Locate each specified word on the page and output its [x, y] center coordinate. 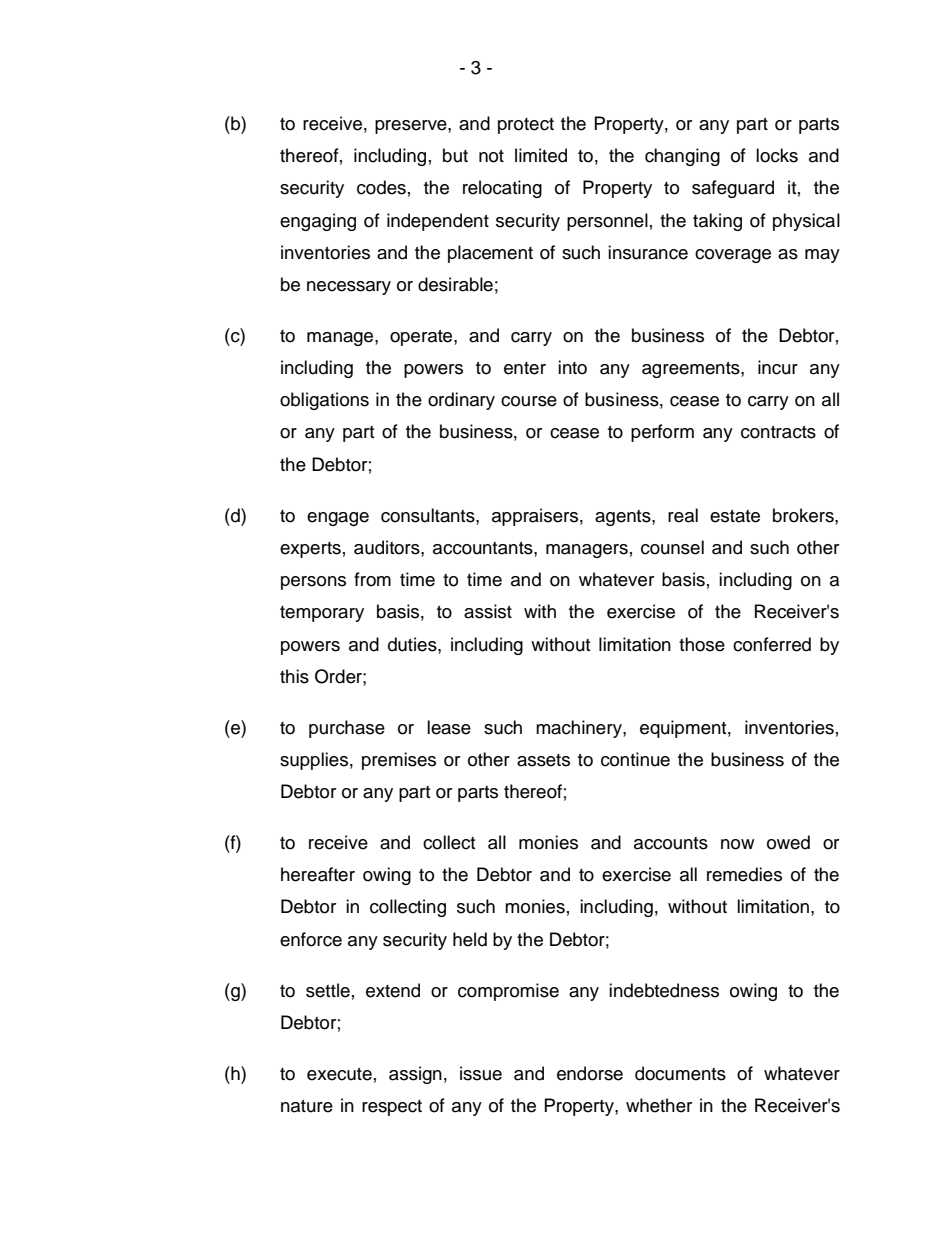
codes [381, 187]
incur [778, 367]
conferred [772, 644]
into [572, 367]
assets [543, 760]
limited [541, 155]
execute [339, 1074]
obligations [324, 401]
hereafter [318, 874]
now [737, 844]
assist [488, 611]
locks [777, 155]
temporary [322, 614]
